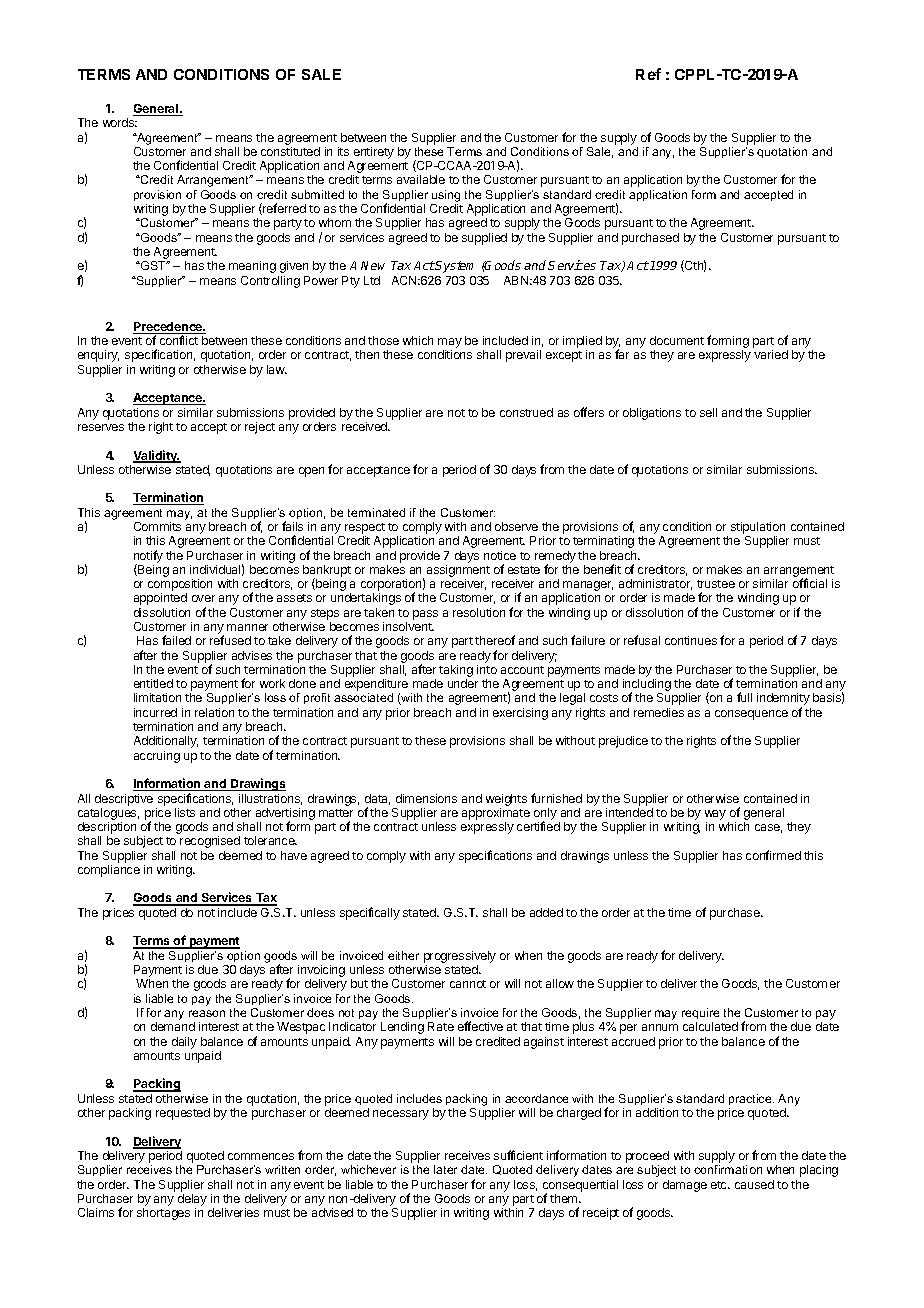  Describe the element at coordinates (677, 340) in the page. I see `document` at that location.
